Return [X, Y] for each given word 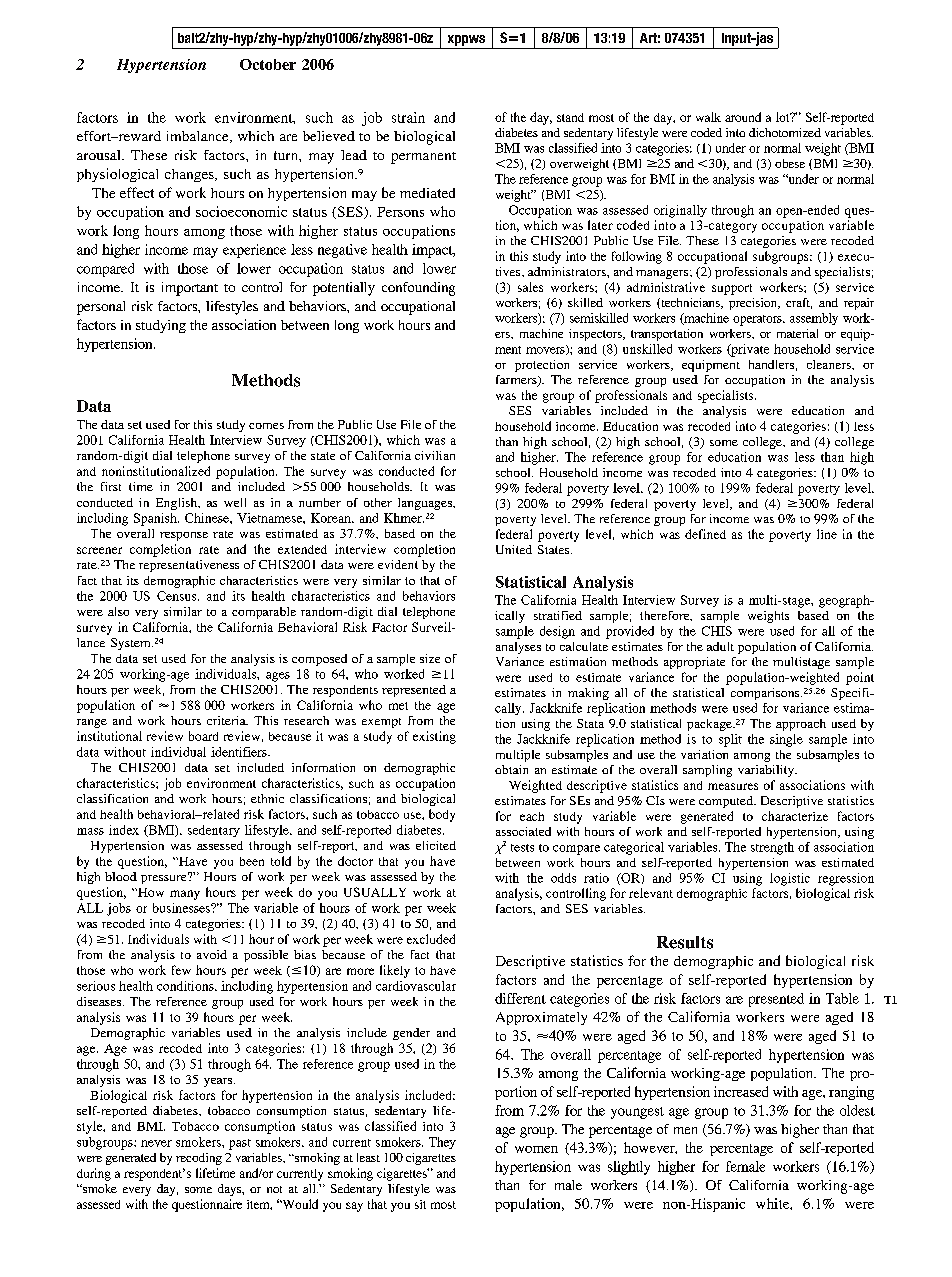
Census [178, 596]
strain [408, 117]
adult [720, 646]
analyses [518, 648]
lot [784, 117]
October [268, 64]
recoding [199, 1159]
